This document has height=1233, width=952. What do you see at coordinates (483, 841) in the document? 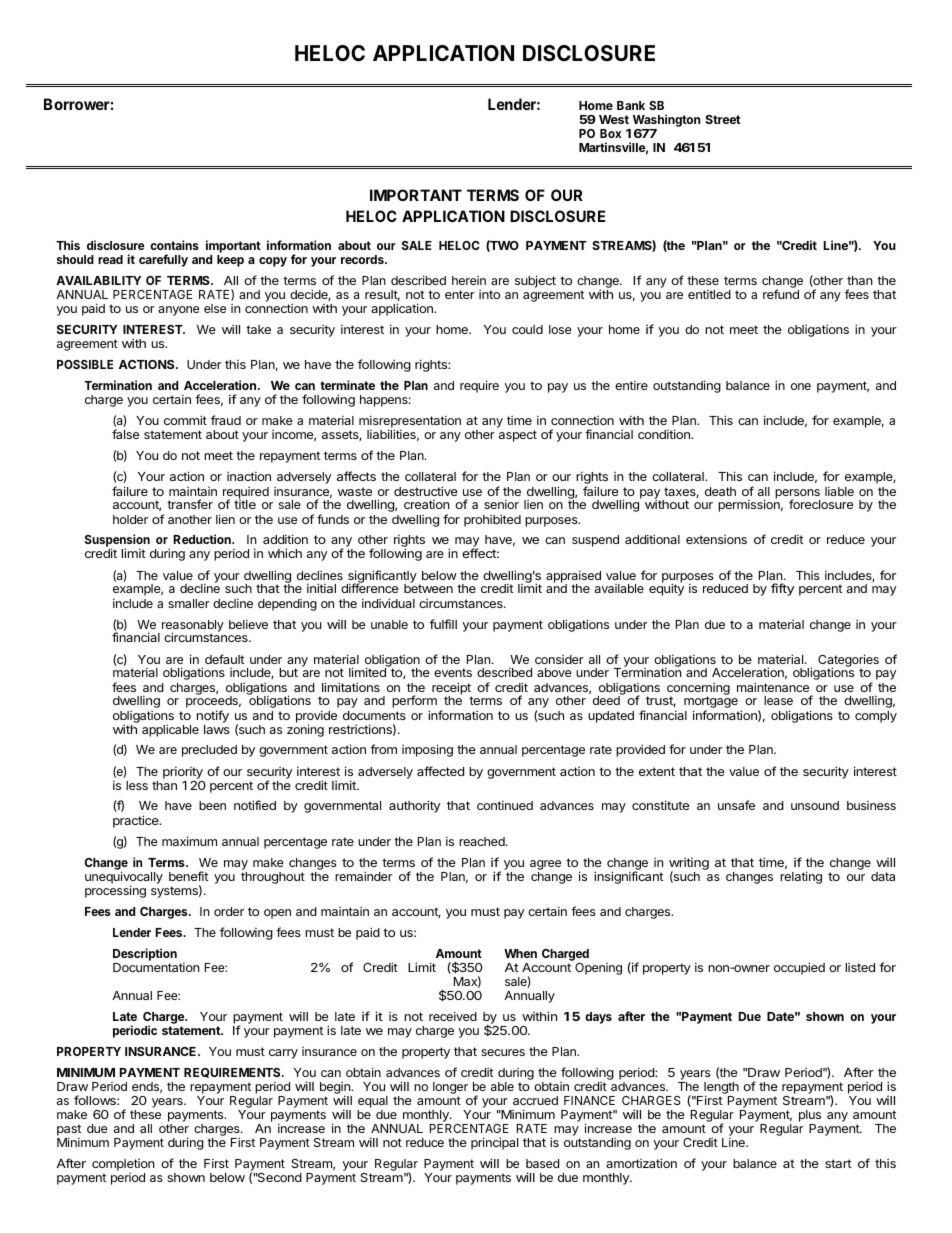
I see `reached` at bounding box center [483, 841].
